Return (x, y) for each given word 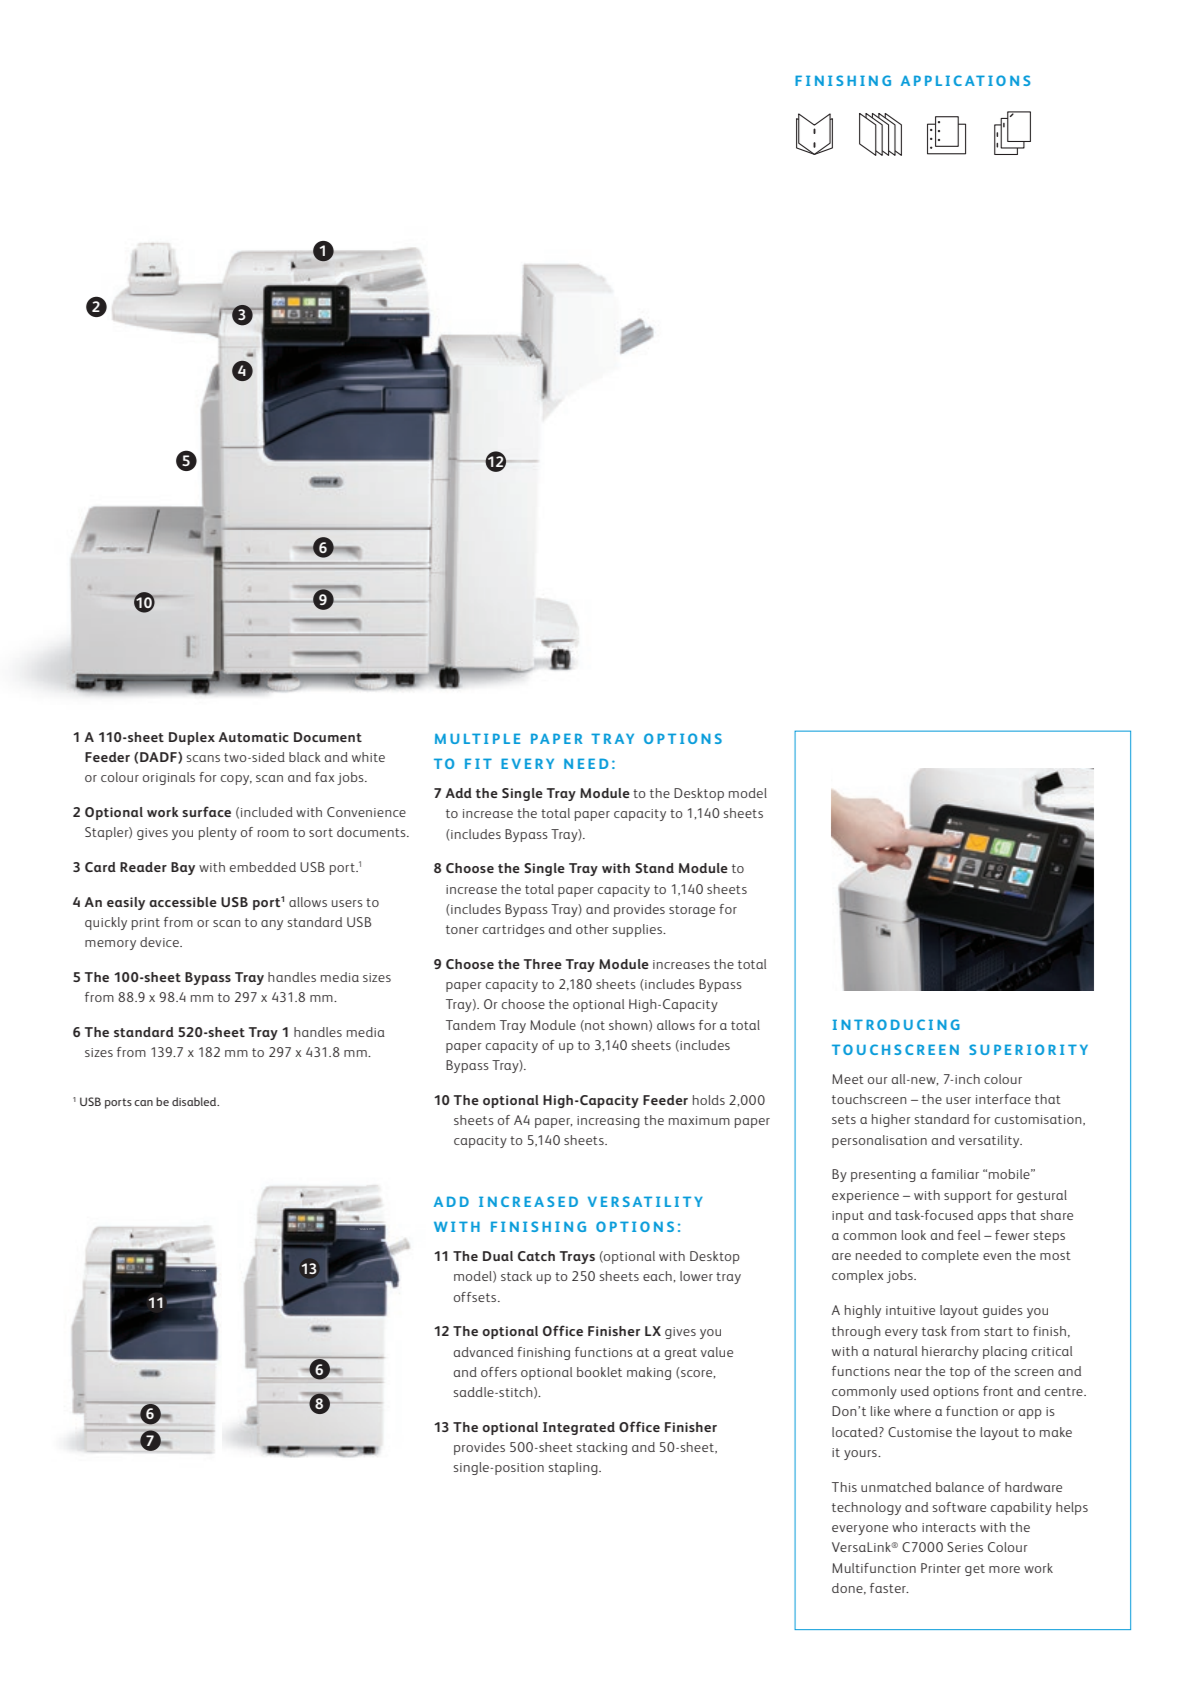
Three (543, 964)
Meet (848, 1079)
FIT (478, 763)
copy (236, 780)
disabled (195, 1101)
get (975, 1570)
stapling (574, 1468)
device (160, 942)
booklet (599, 1372)
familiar (955, 1174)
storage (692, 911)
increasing (608, 1122)
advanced (483, 1352)
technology (866, 1508)
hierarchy (950, 1352)
